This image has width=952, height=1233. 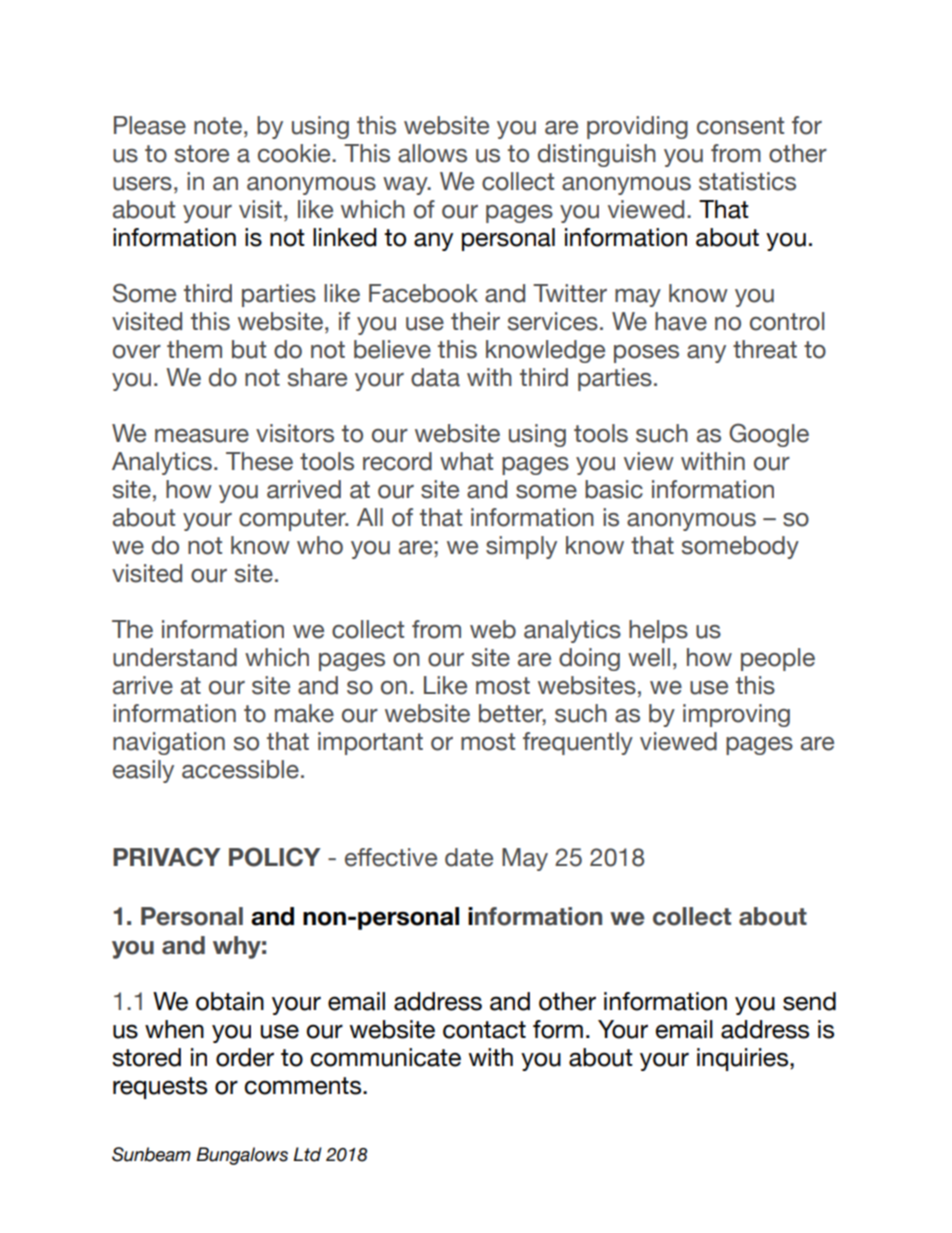 I want to click on inquiries, so click(x=744, y=1059).
